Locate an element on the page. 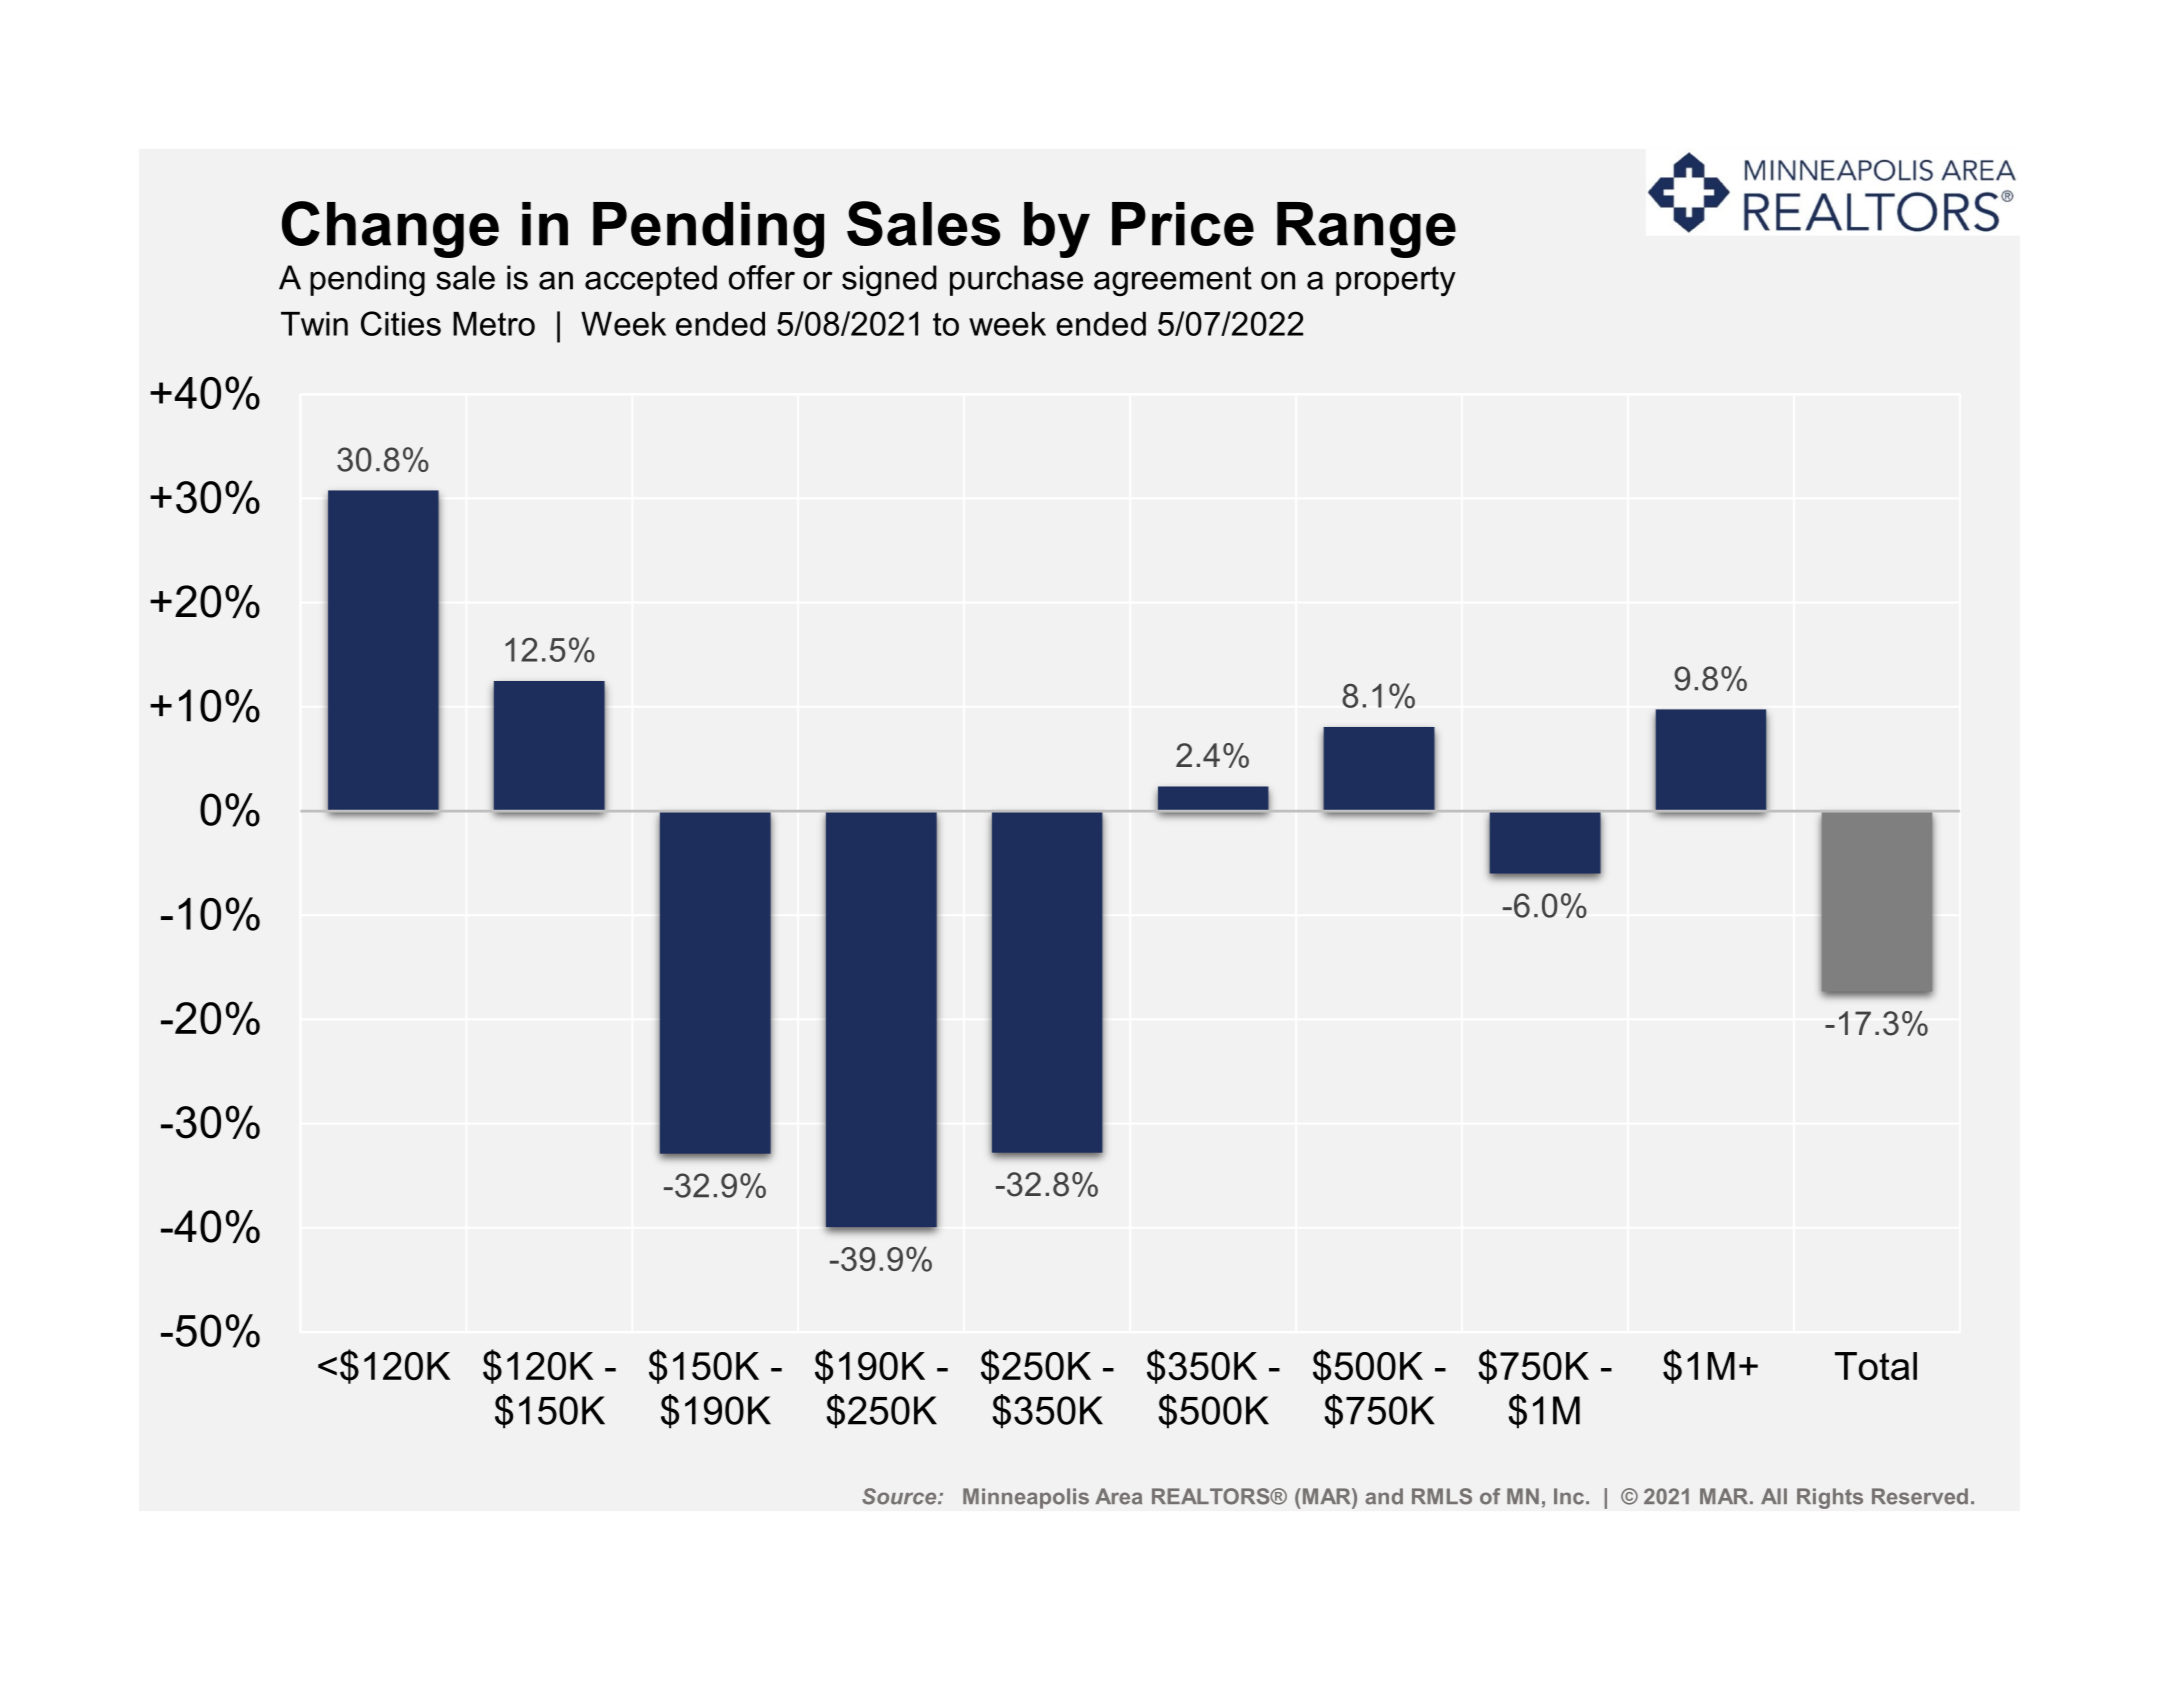 The image size is (2183, 1687). All is located at coordinates (1774, 1496).
